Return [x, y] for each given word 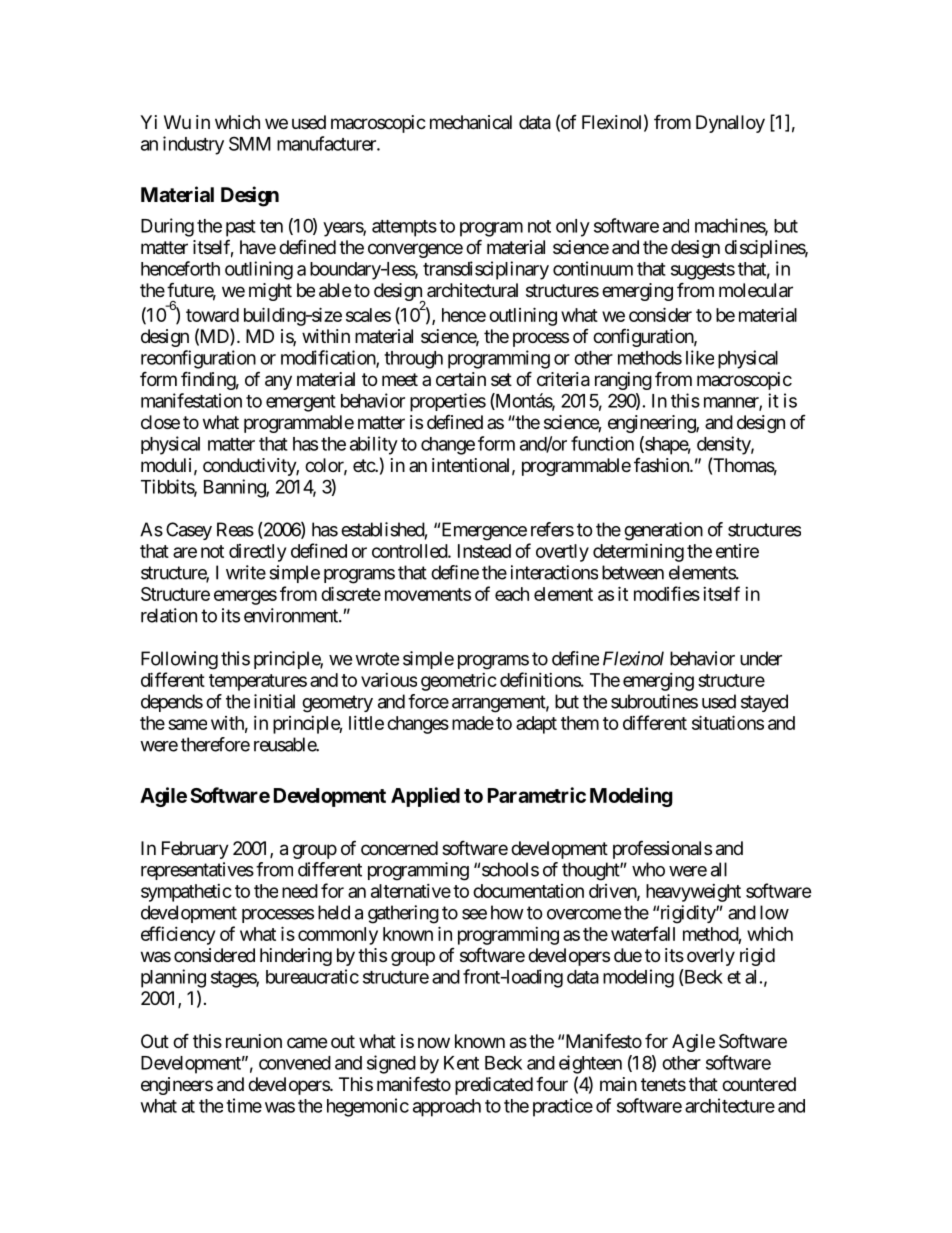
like [700, 357]
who [648, 869]
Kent [461, 1063]
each [512, 594]
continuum [593, 268]
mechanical [471, 122]
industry [193, 145]
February [195, 850]
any [278, 382]
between [633, 572]
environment [292, 615]
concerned [399, 848]
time [244, 1105]
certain [461, 379]
